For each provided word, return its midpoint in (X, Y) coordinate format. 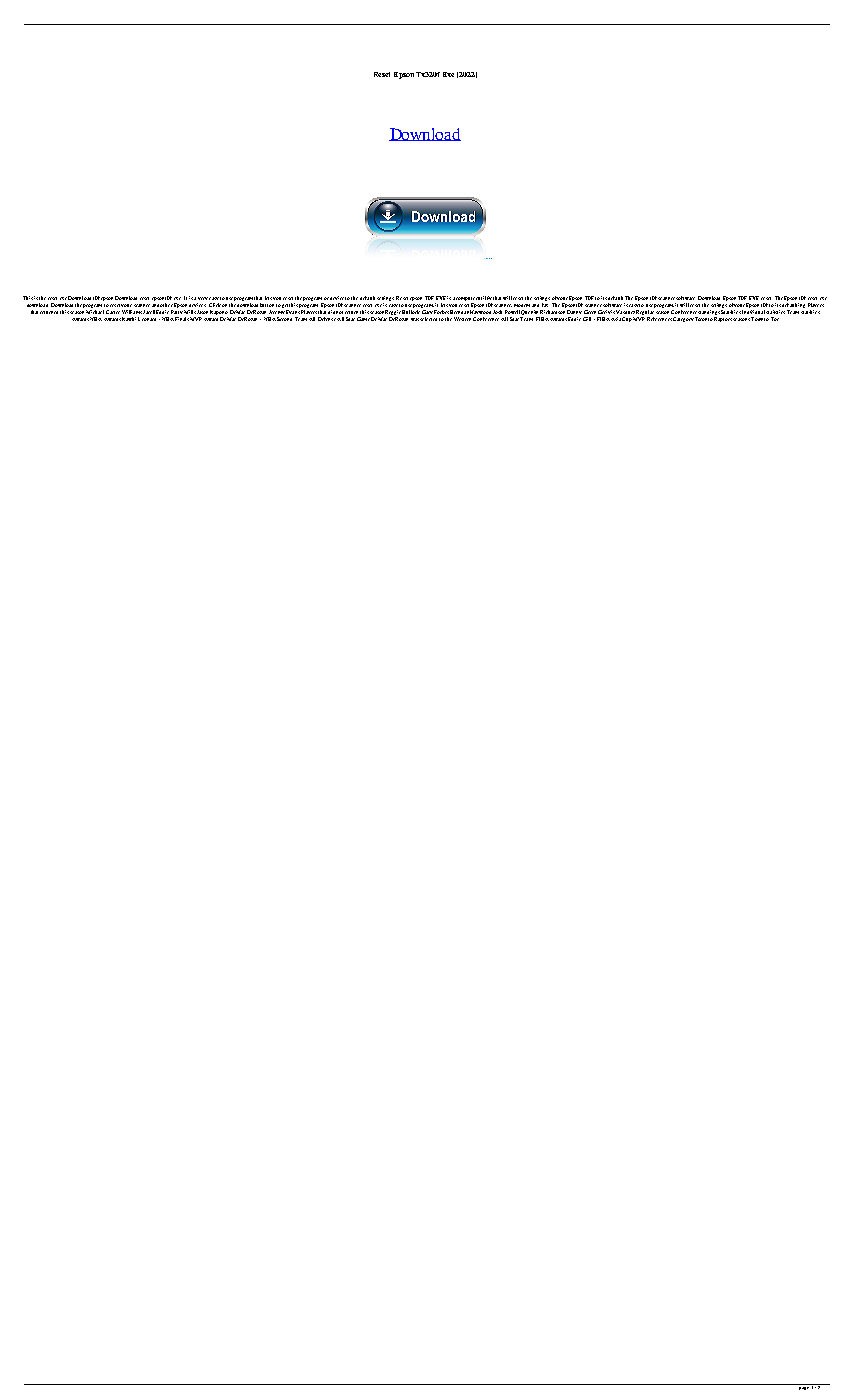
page (804, 1387)
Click (215, 305)
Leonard (147, 319)
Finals (182, 319)
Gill (587, 319)
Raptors (723, 319)
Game (363, 319)
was (415, 319)
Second (284, 319)
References (659, 319)
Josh (497, 312)
